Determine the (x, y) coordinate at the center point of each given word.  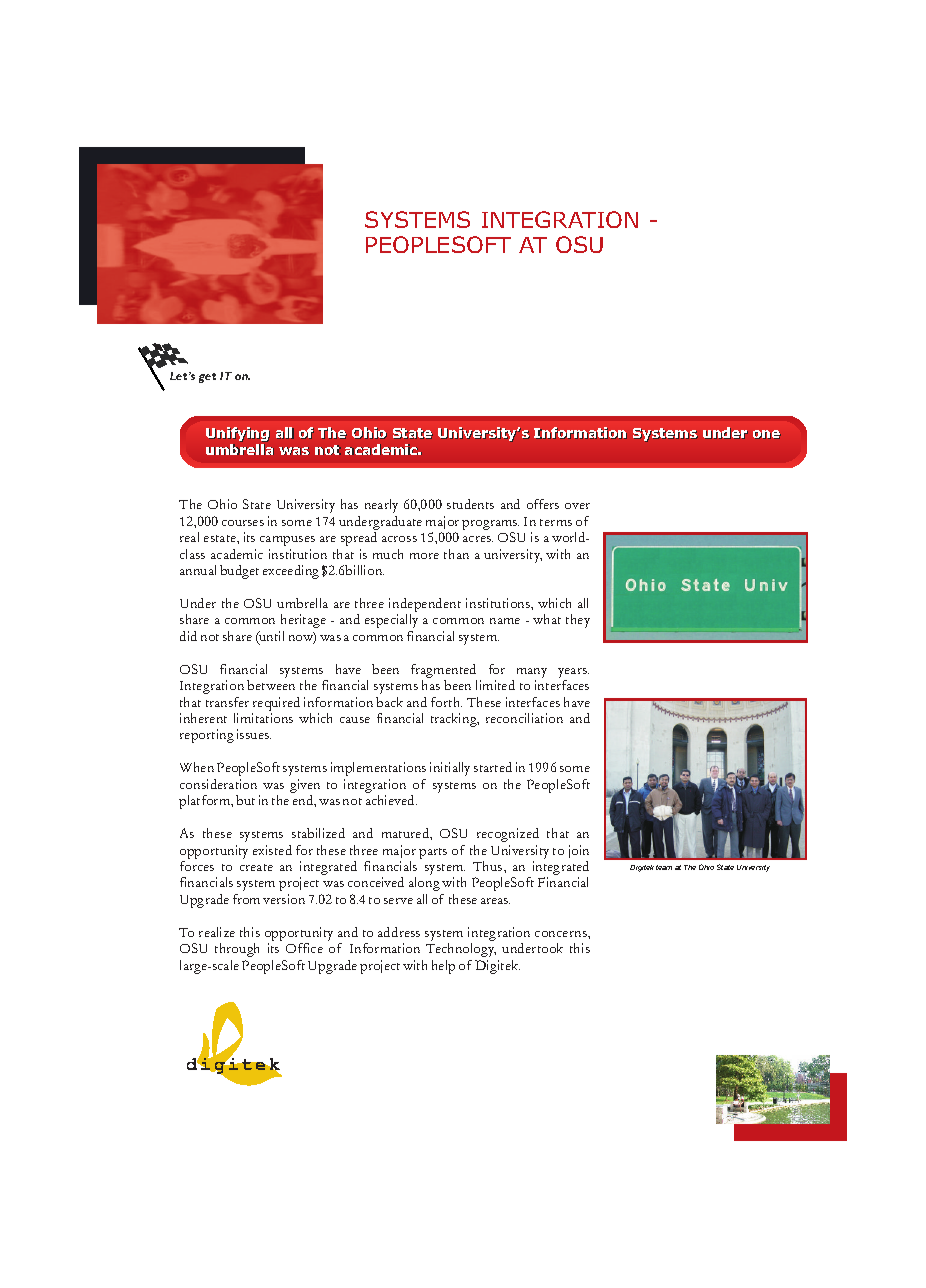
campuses (287, 541)
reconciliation (524, 718)
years (573, 673)
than (456, 554)
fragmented (444, 672)
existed (272, 850)
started (493, 767)
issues (254, 734)
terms (556, 522)
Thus (489, 866)
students (470, 504)
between (271, 685)
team (664, 867)
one (767, 434)
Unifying (238, 434)
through (237, 950)
